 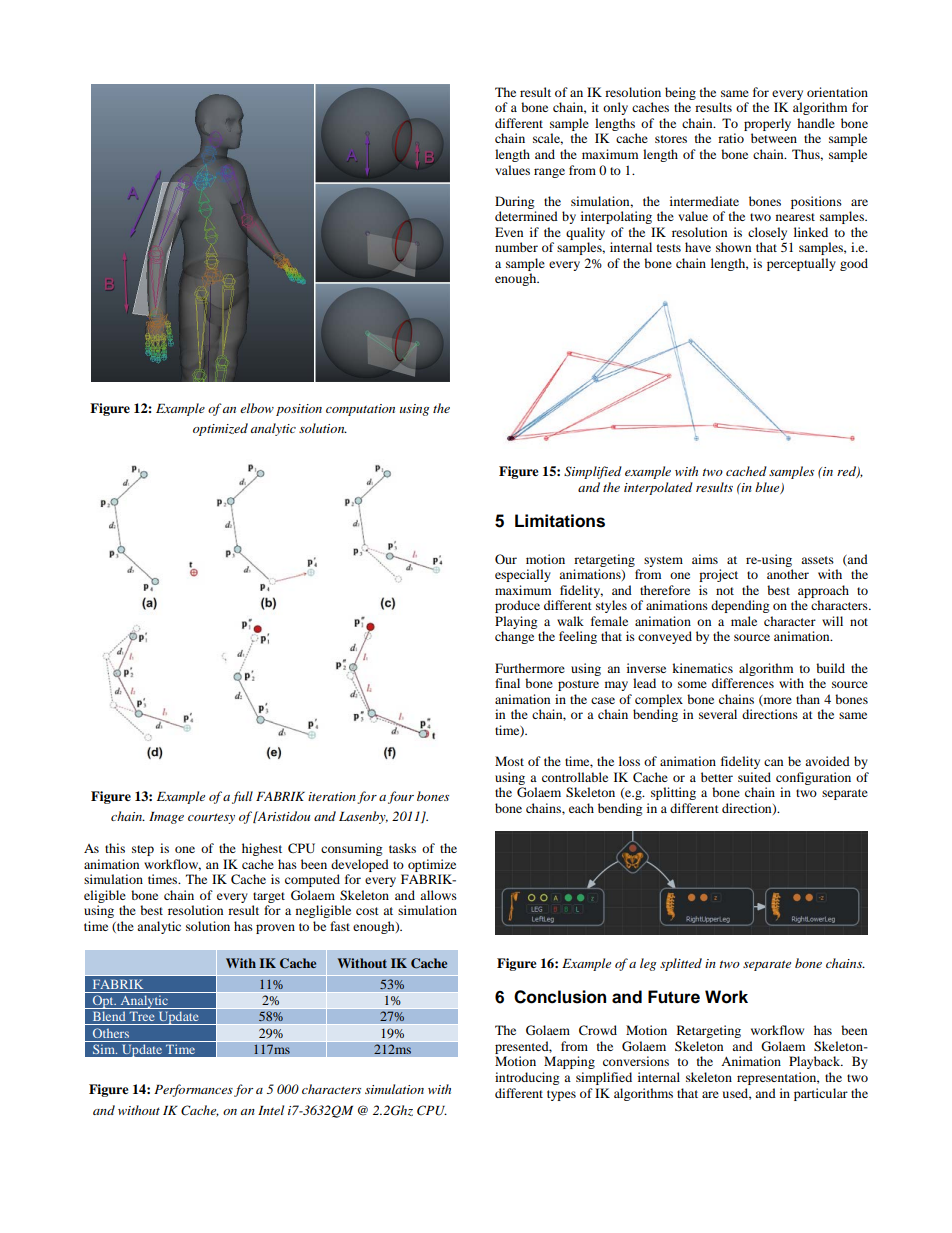 I want to click on can, so click(x=773, y=762).
